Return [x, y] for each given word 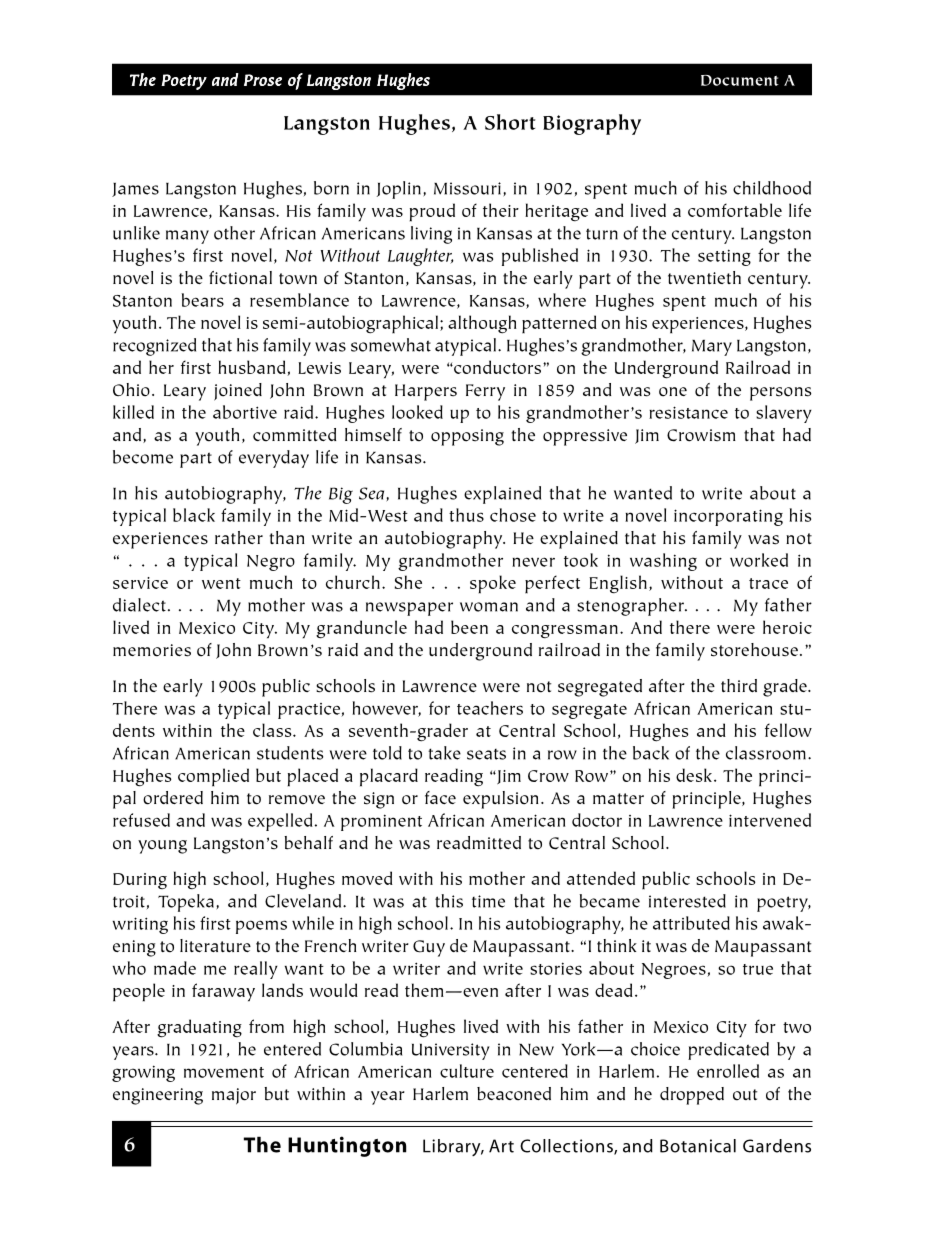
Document [740, 80]
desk [695, 775]
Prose [263, 80]
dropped [692, 1096]
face [440, 798]
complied [213, 777]
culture [467, 1071]
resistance [688, 412]
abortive [245, 412]
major [234, 1096]
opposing [467, 437]
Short [510, 122]
